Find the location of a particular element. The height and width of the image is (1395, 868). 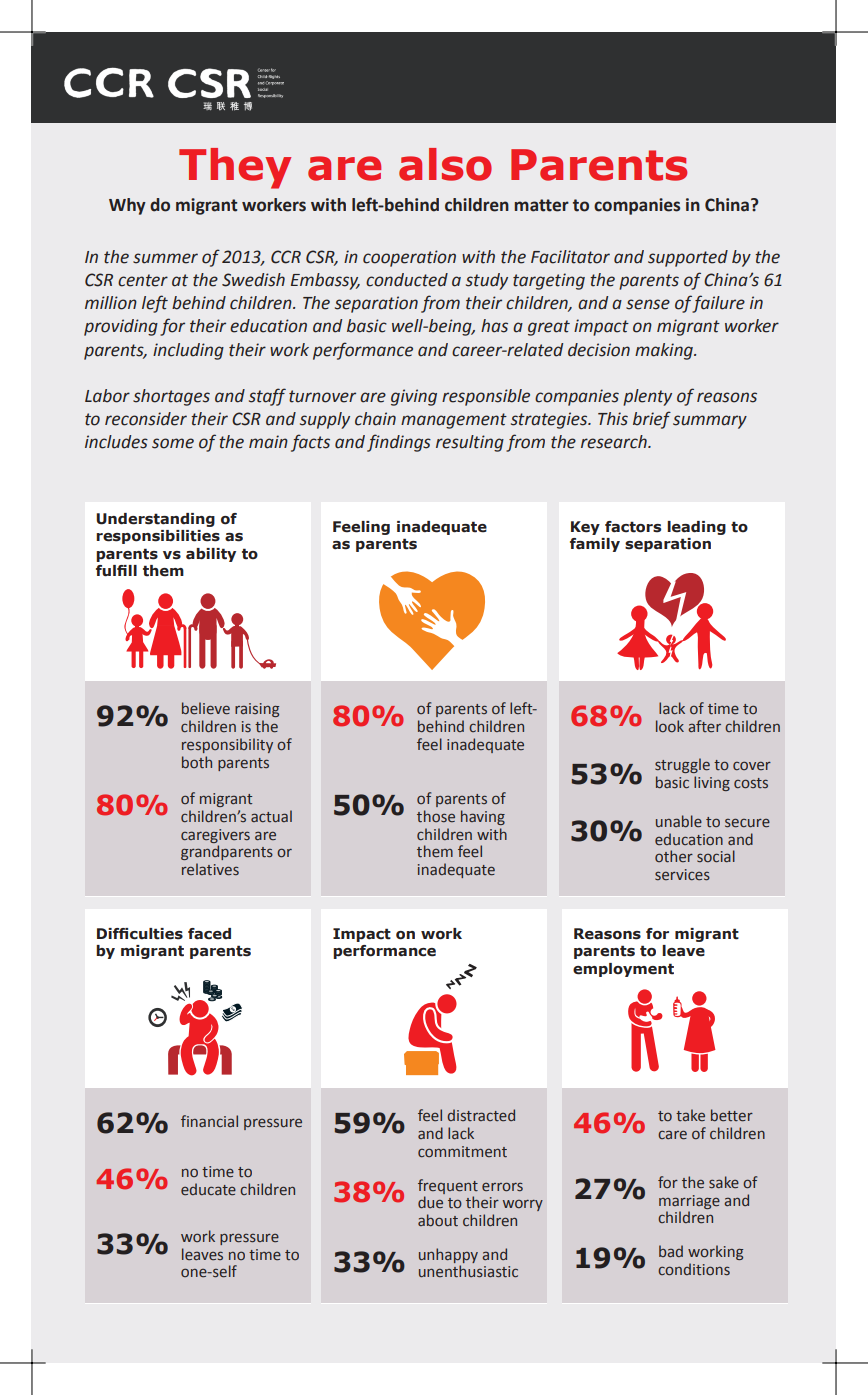

supported is located at coordinates (688, 258).
